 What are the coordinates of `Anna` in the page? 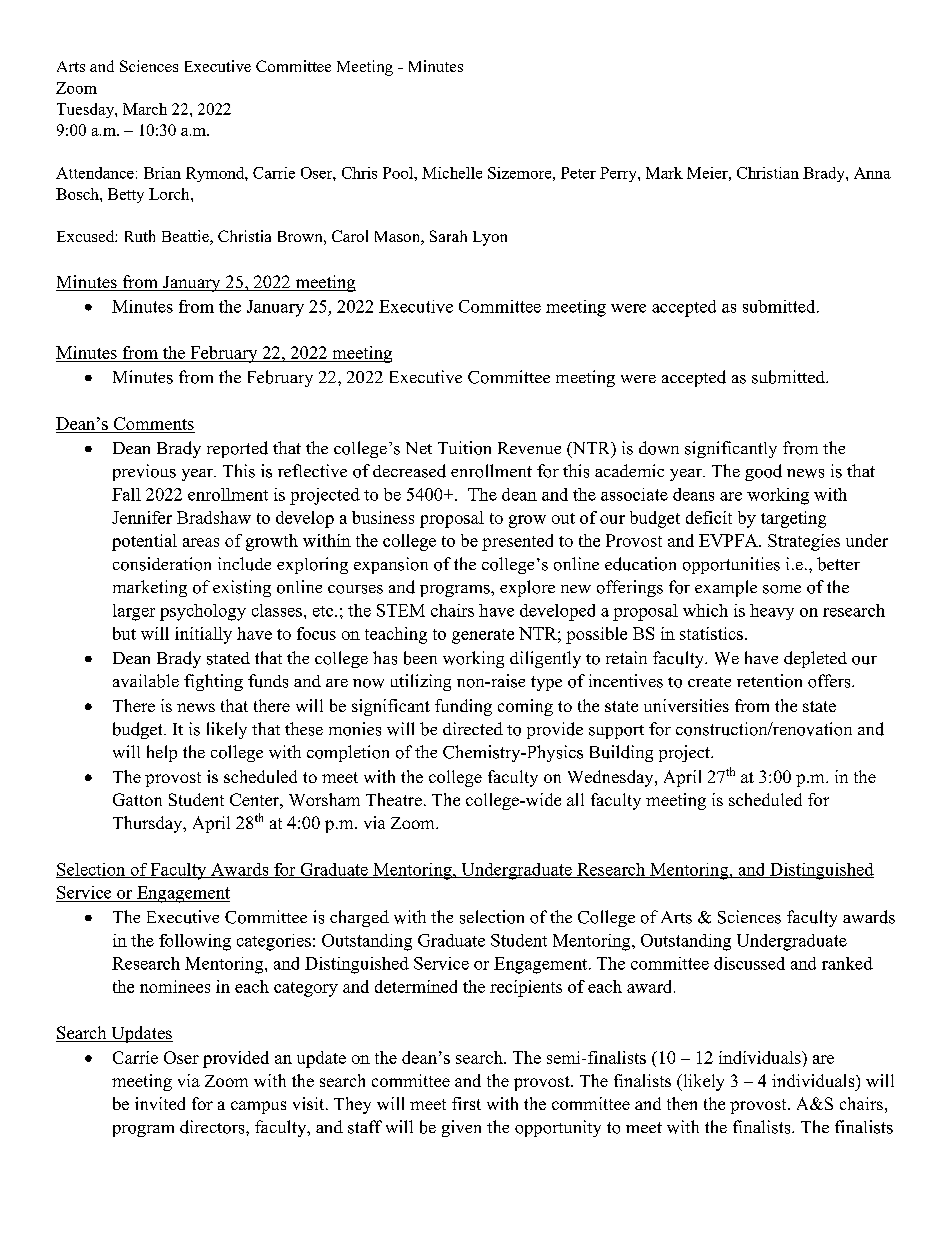 It's located at (872, 173).
